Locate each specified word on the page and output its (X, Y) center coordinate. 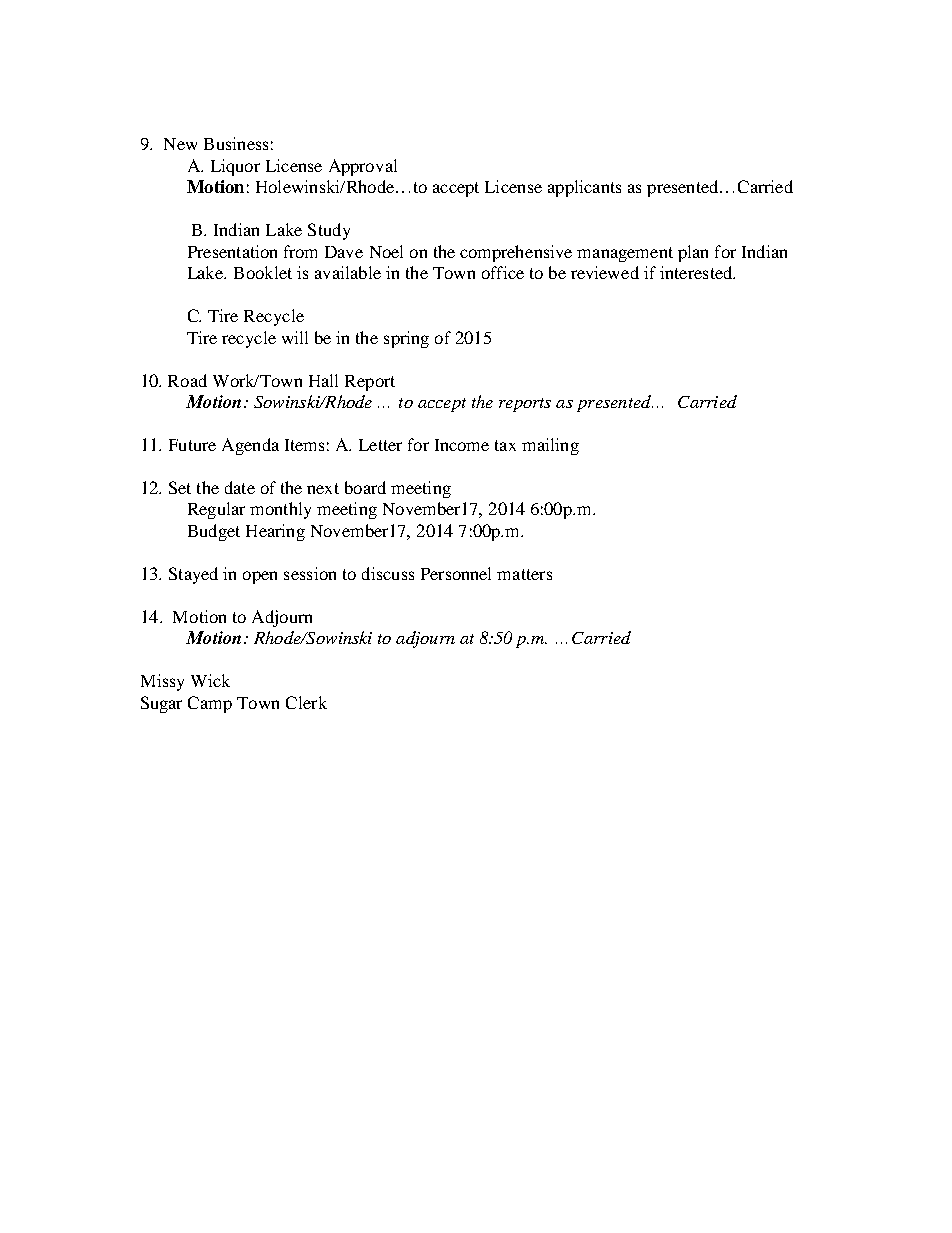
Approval (363, 167)
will (295, 337)
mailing (550, 446)
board (365, 487)
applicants (584, 188)
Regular (216, 510)
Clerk (306, 702)
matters (524, 574)
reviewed (605, 272)
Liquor (235, 167)
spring (406, 339)
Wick (210, 680)
